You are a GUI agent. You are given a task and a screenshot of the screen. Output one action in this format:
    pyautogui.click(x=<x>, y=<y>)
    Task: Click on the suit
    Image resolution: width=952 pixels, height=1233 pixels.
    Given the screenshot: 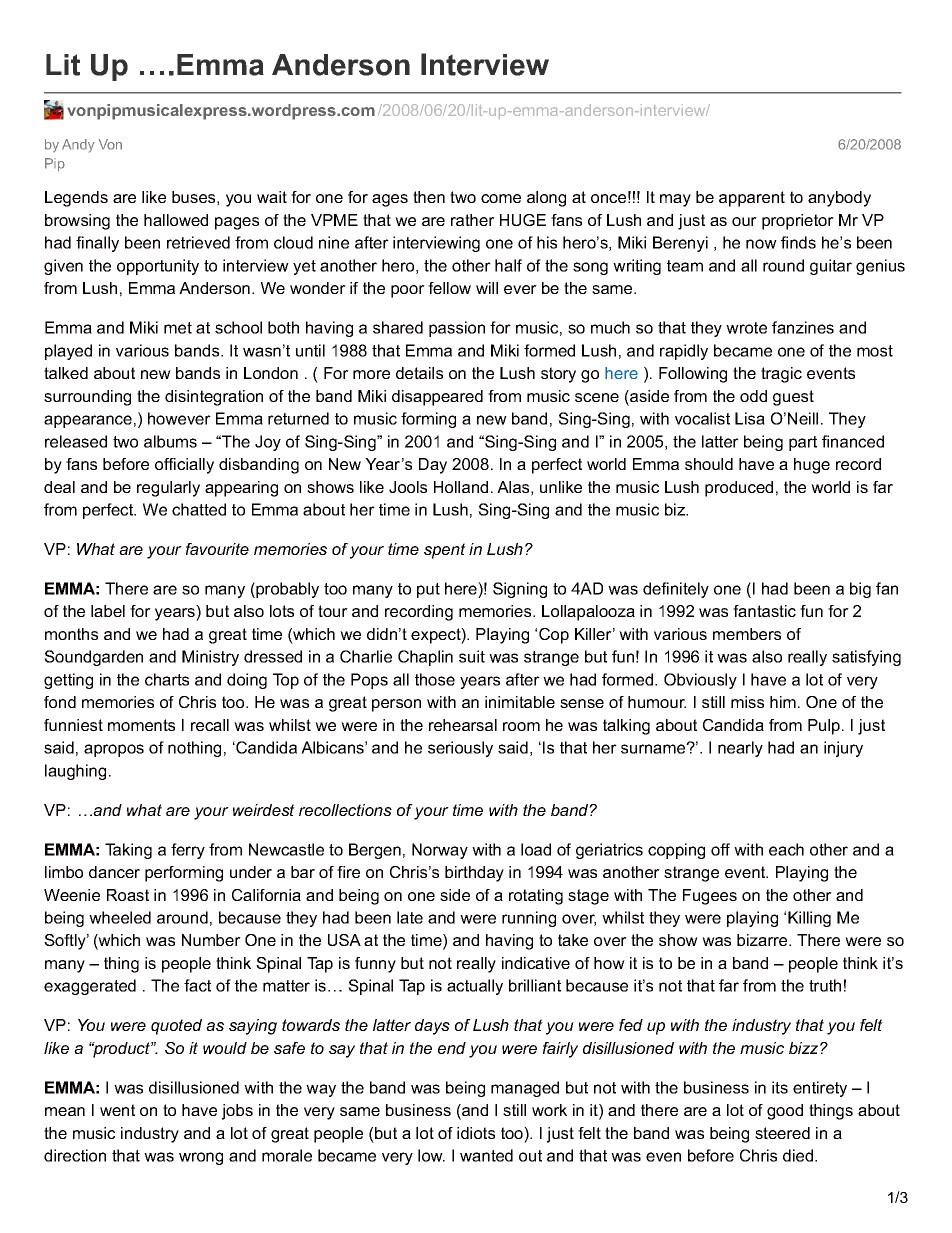 What is the action you would take?
    pyautogui.click(x=472, y=656)
